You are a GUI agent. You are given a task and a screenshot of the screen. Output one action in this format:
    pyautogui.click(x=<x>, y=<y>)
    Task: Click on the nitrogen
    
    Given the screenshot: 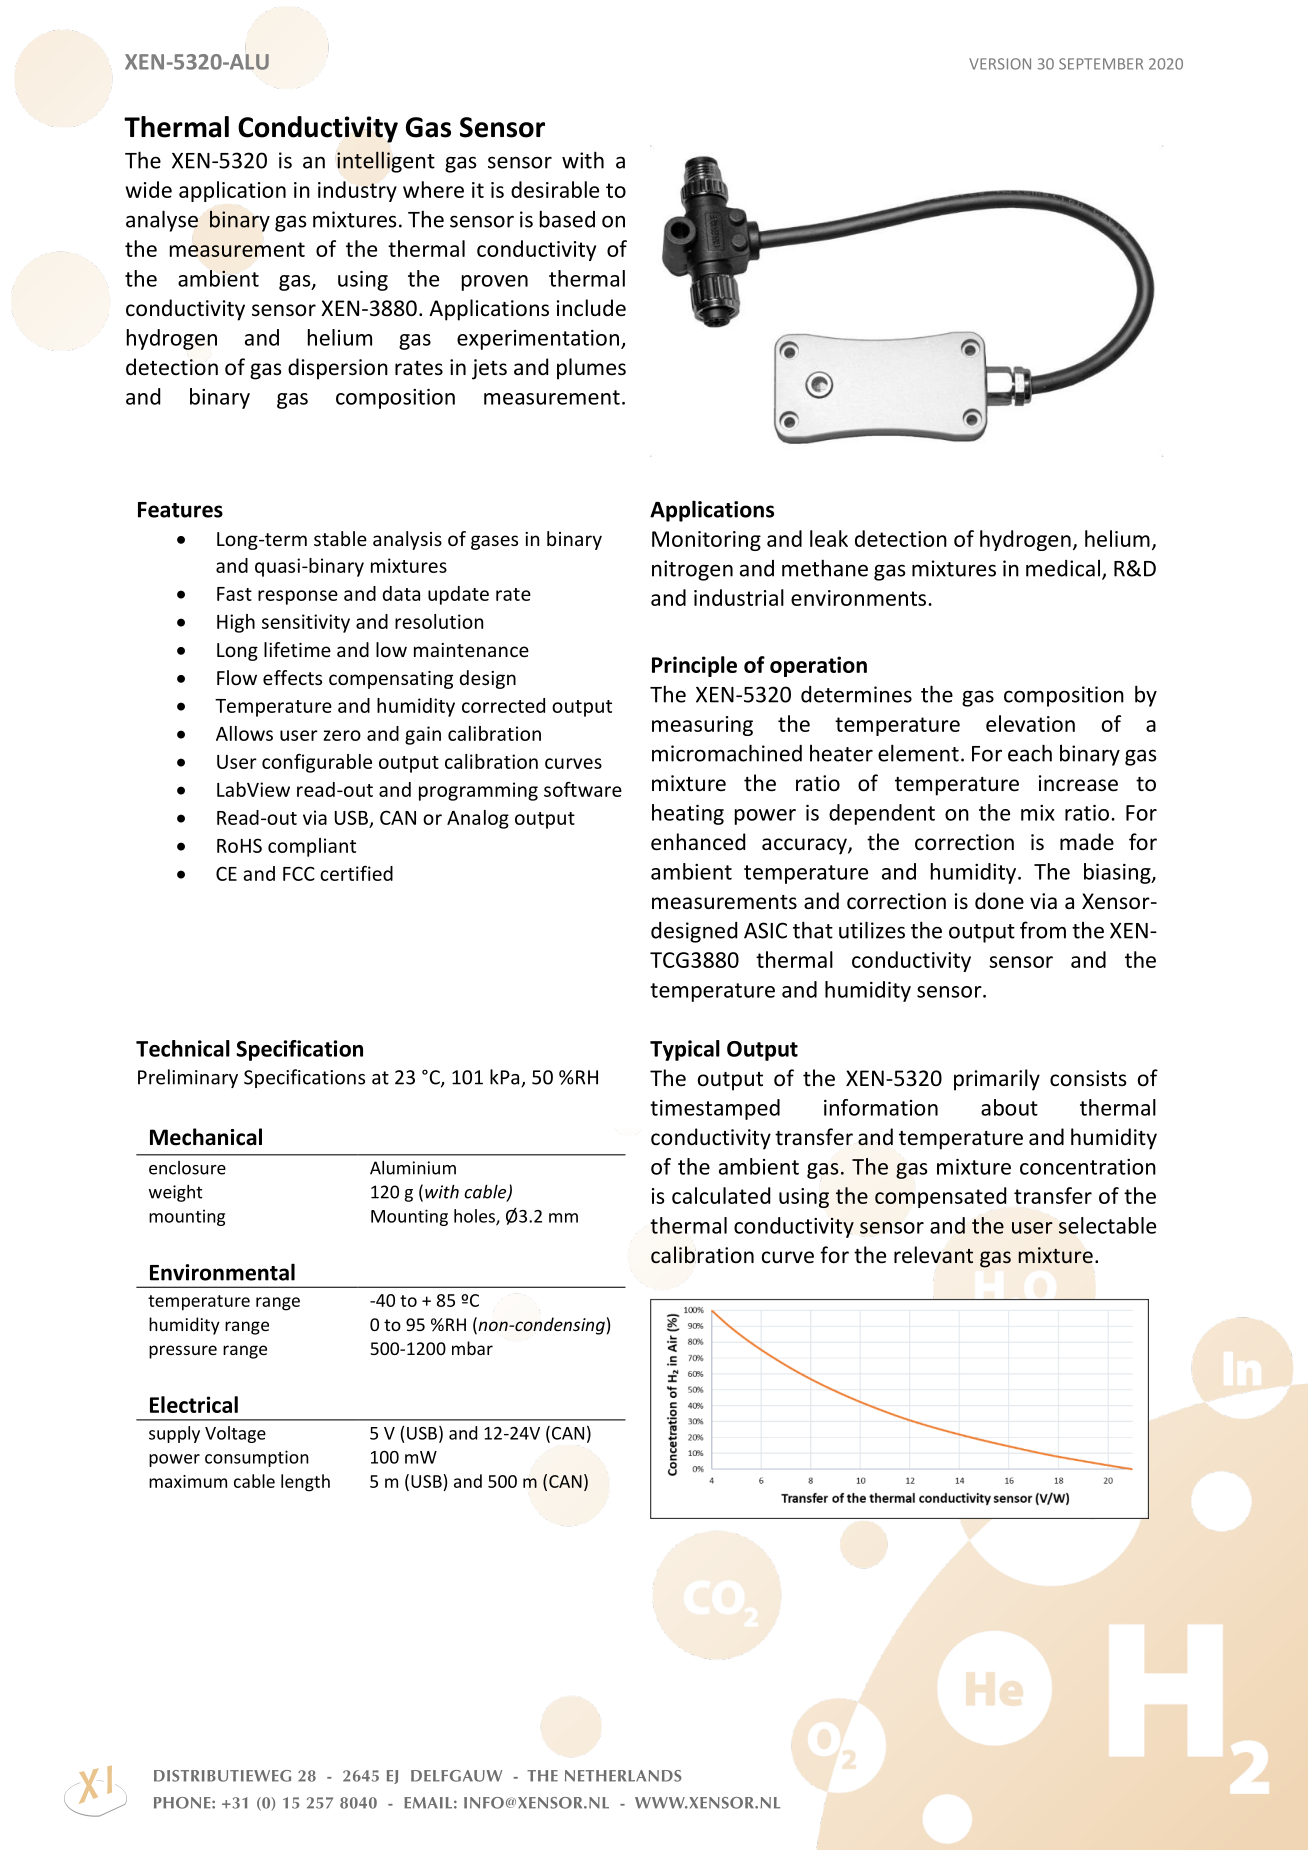 What is the action you would take?
    pyautogui.click(x=692, y=570)
